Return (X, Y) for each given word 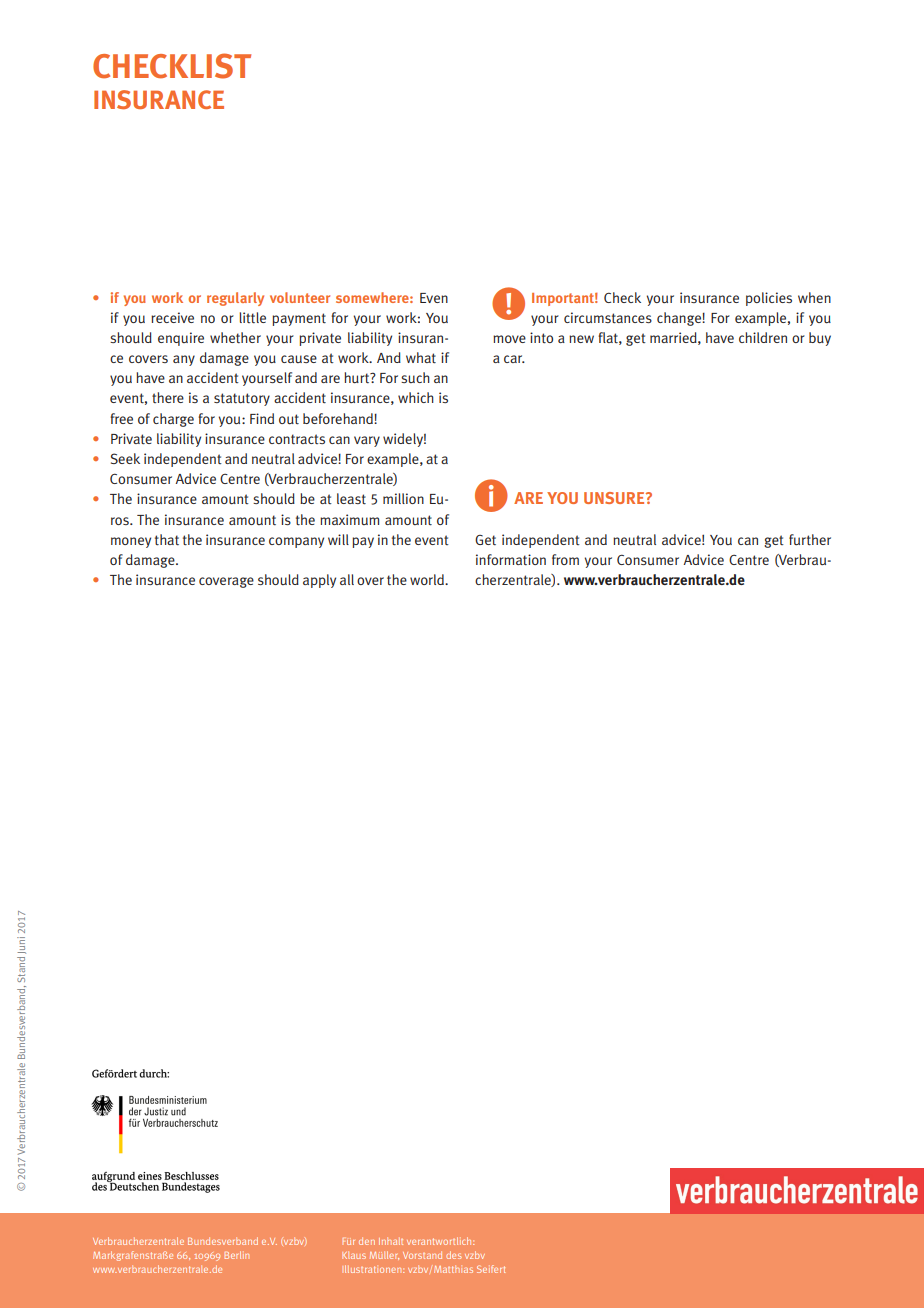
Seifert (491, 1269)
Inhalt (391, 1241)
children (763, 337)
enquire (181, 339)
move (509, 339)
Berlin (237, 1255)
